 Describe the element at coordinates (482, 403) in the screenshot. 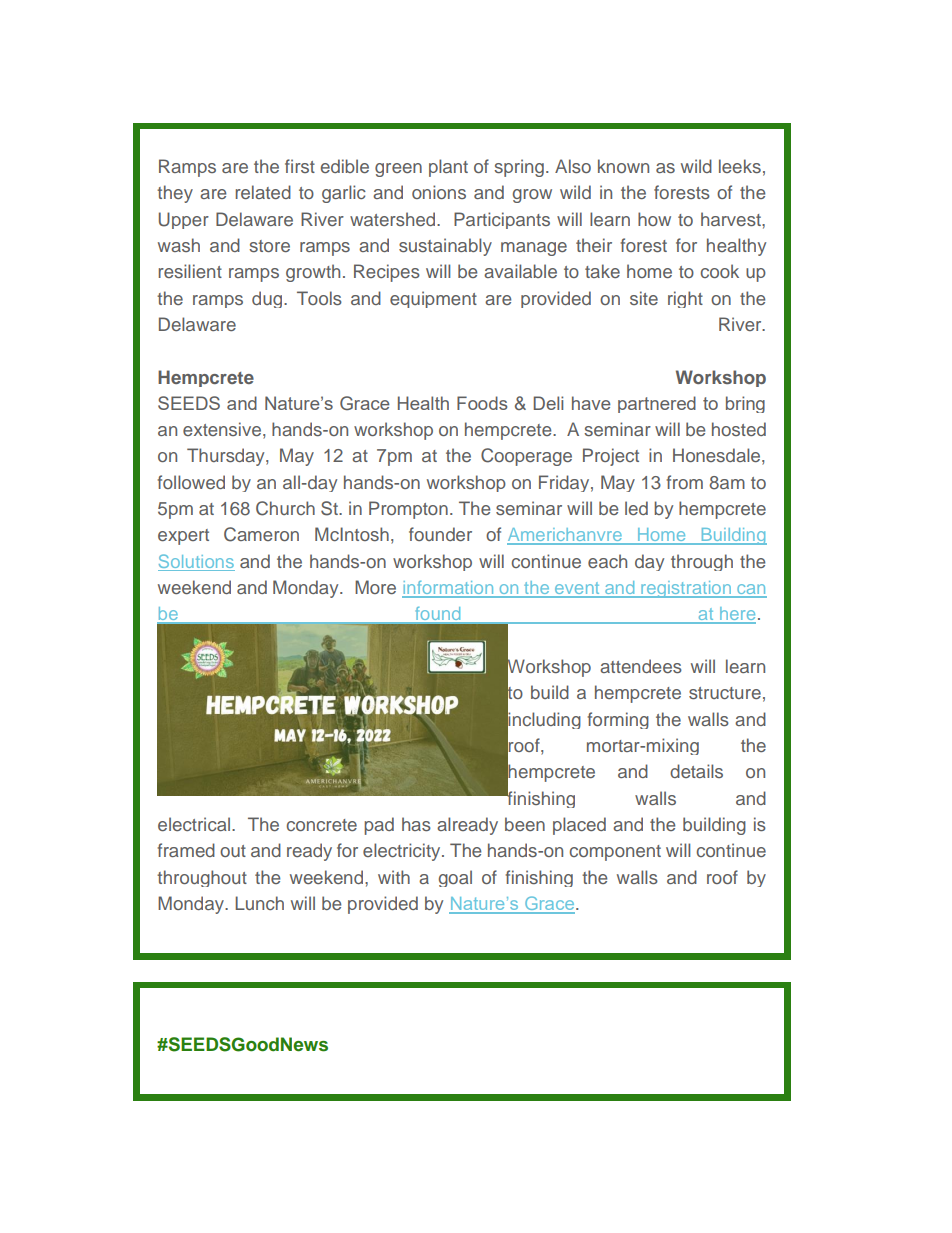

I see `Foods` at that location.
